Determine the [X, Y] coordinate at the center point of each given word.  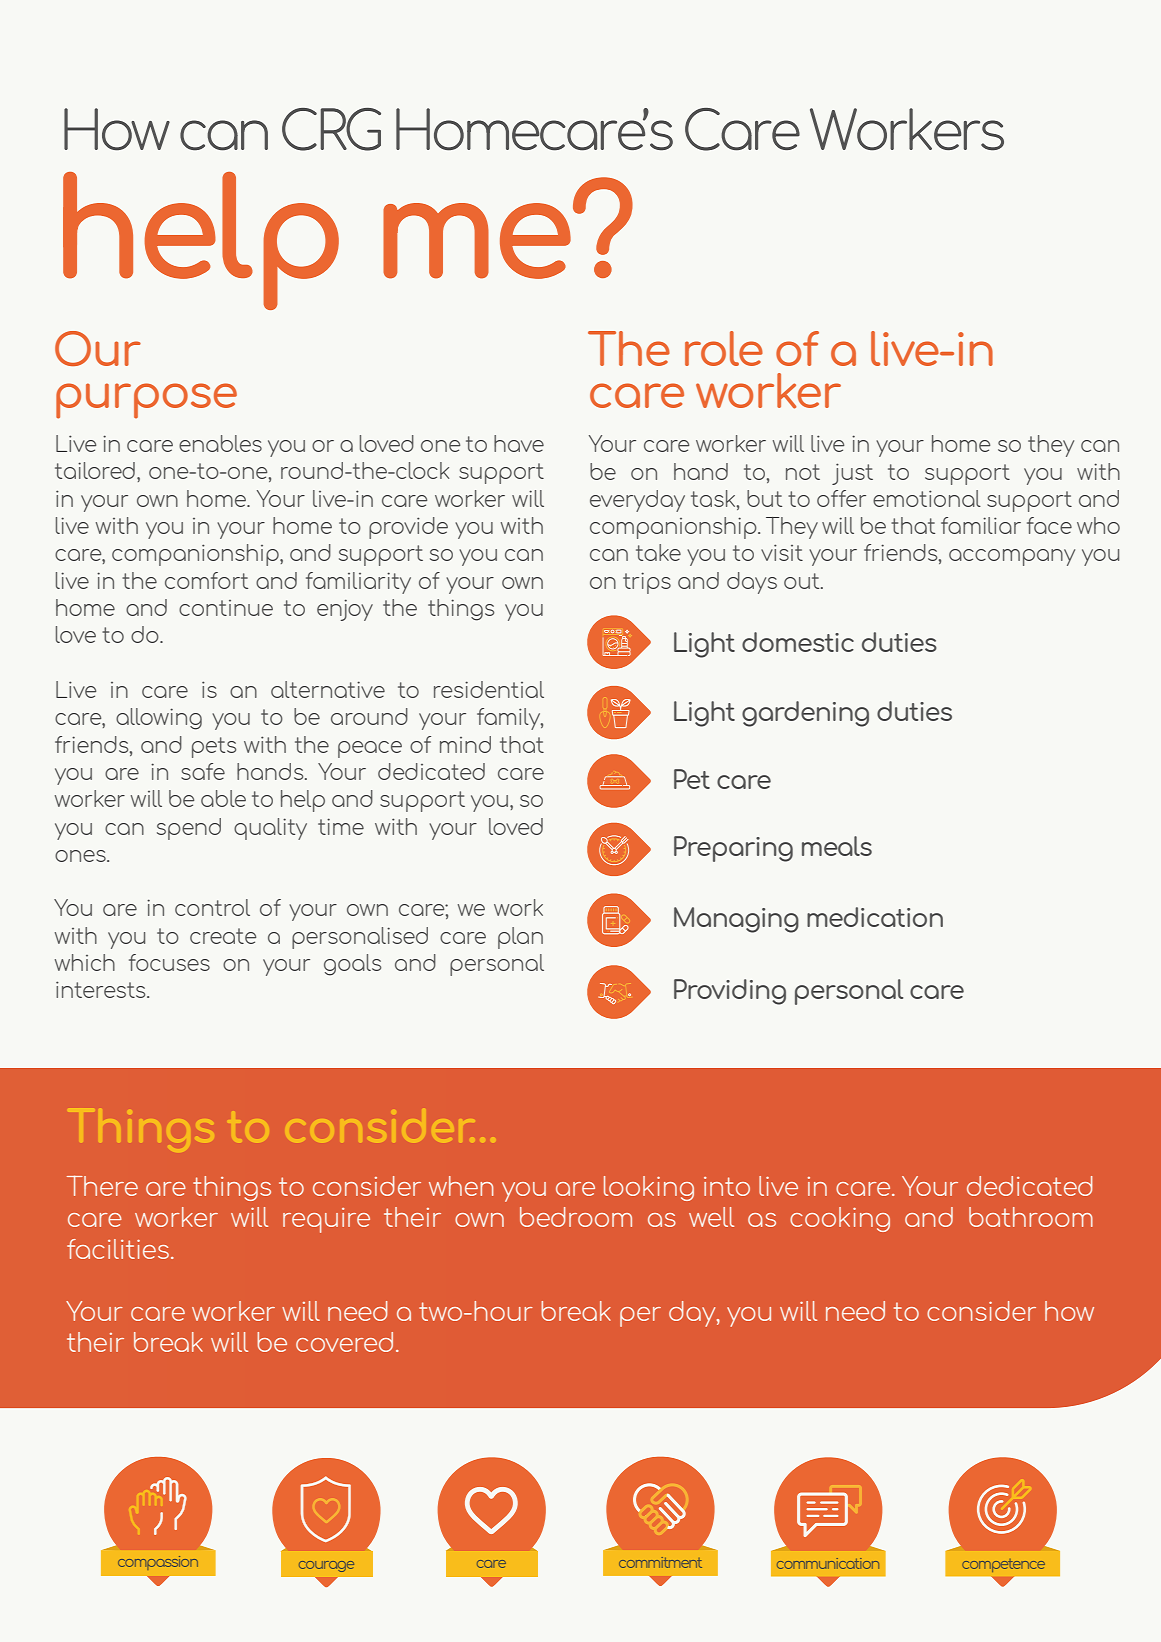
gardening [805, 714]
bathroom [1031, 1217]
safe [203, 771]
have [519, 443]
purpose [146, 401]
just [852, 474]
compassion [158, 1563]
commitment [660, 1562]
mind [465, 744]
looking [649, 1188]
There [102, 1185]
